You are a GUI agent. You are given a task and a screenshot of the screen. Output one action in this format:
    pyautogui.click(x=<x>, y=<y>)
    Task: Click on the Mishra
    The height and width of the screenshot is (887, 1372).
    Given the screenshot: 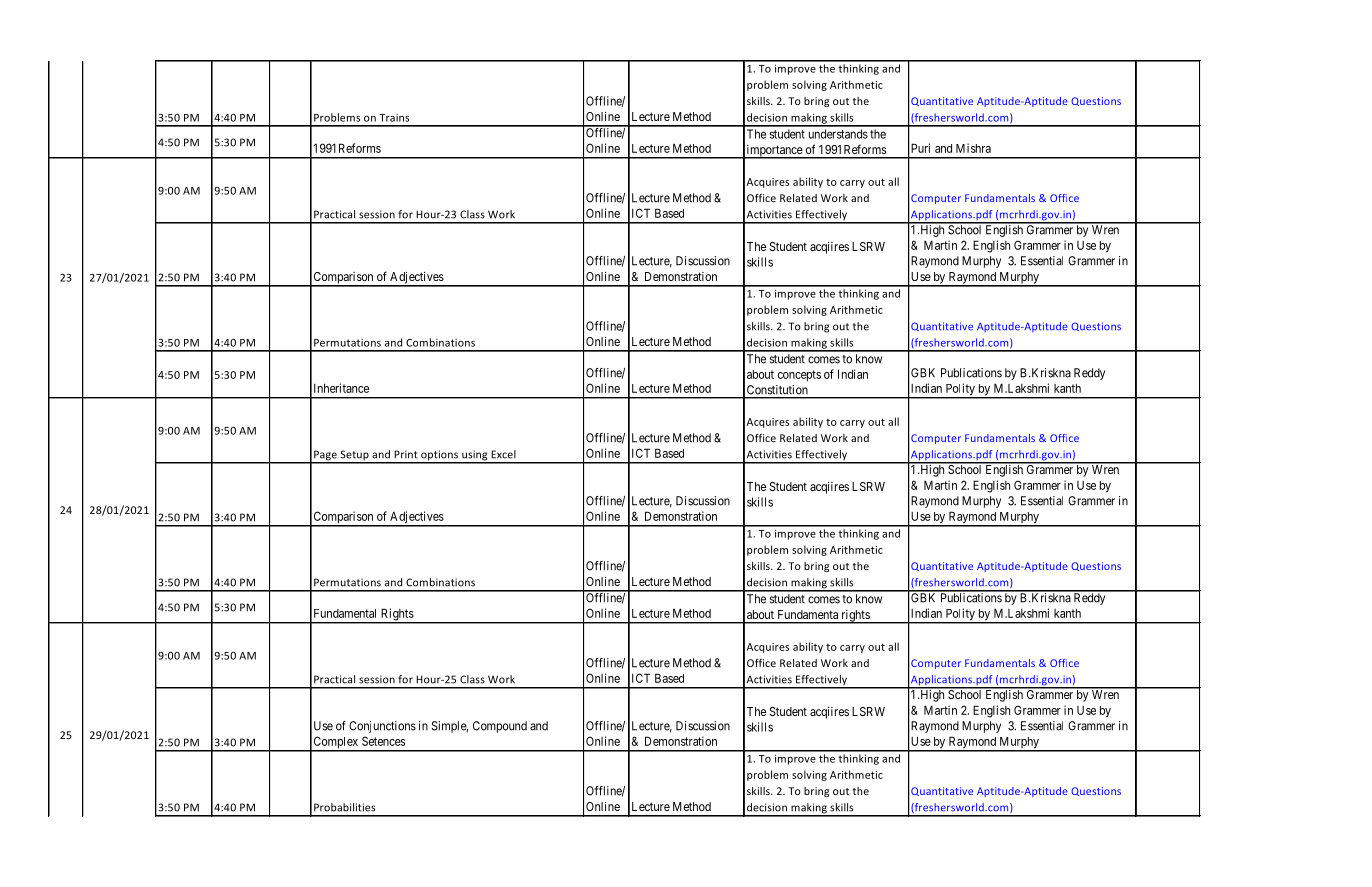 What is the action you would take?
    pyautogui.click(x=973, y=148)
